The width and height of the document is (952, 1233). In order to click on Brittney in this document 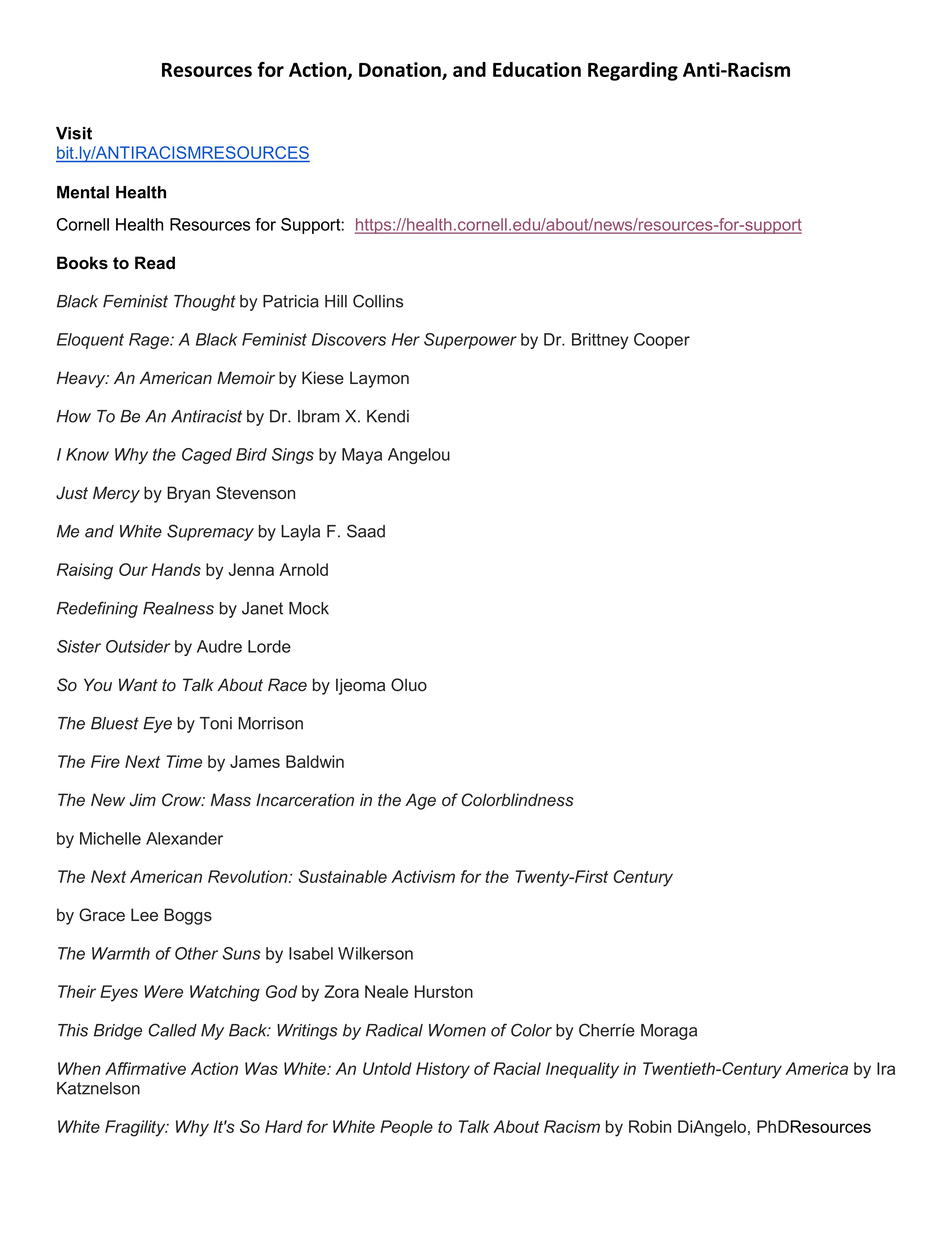, I will do `click(600, 341)`.
